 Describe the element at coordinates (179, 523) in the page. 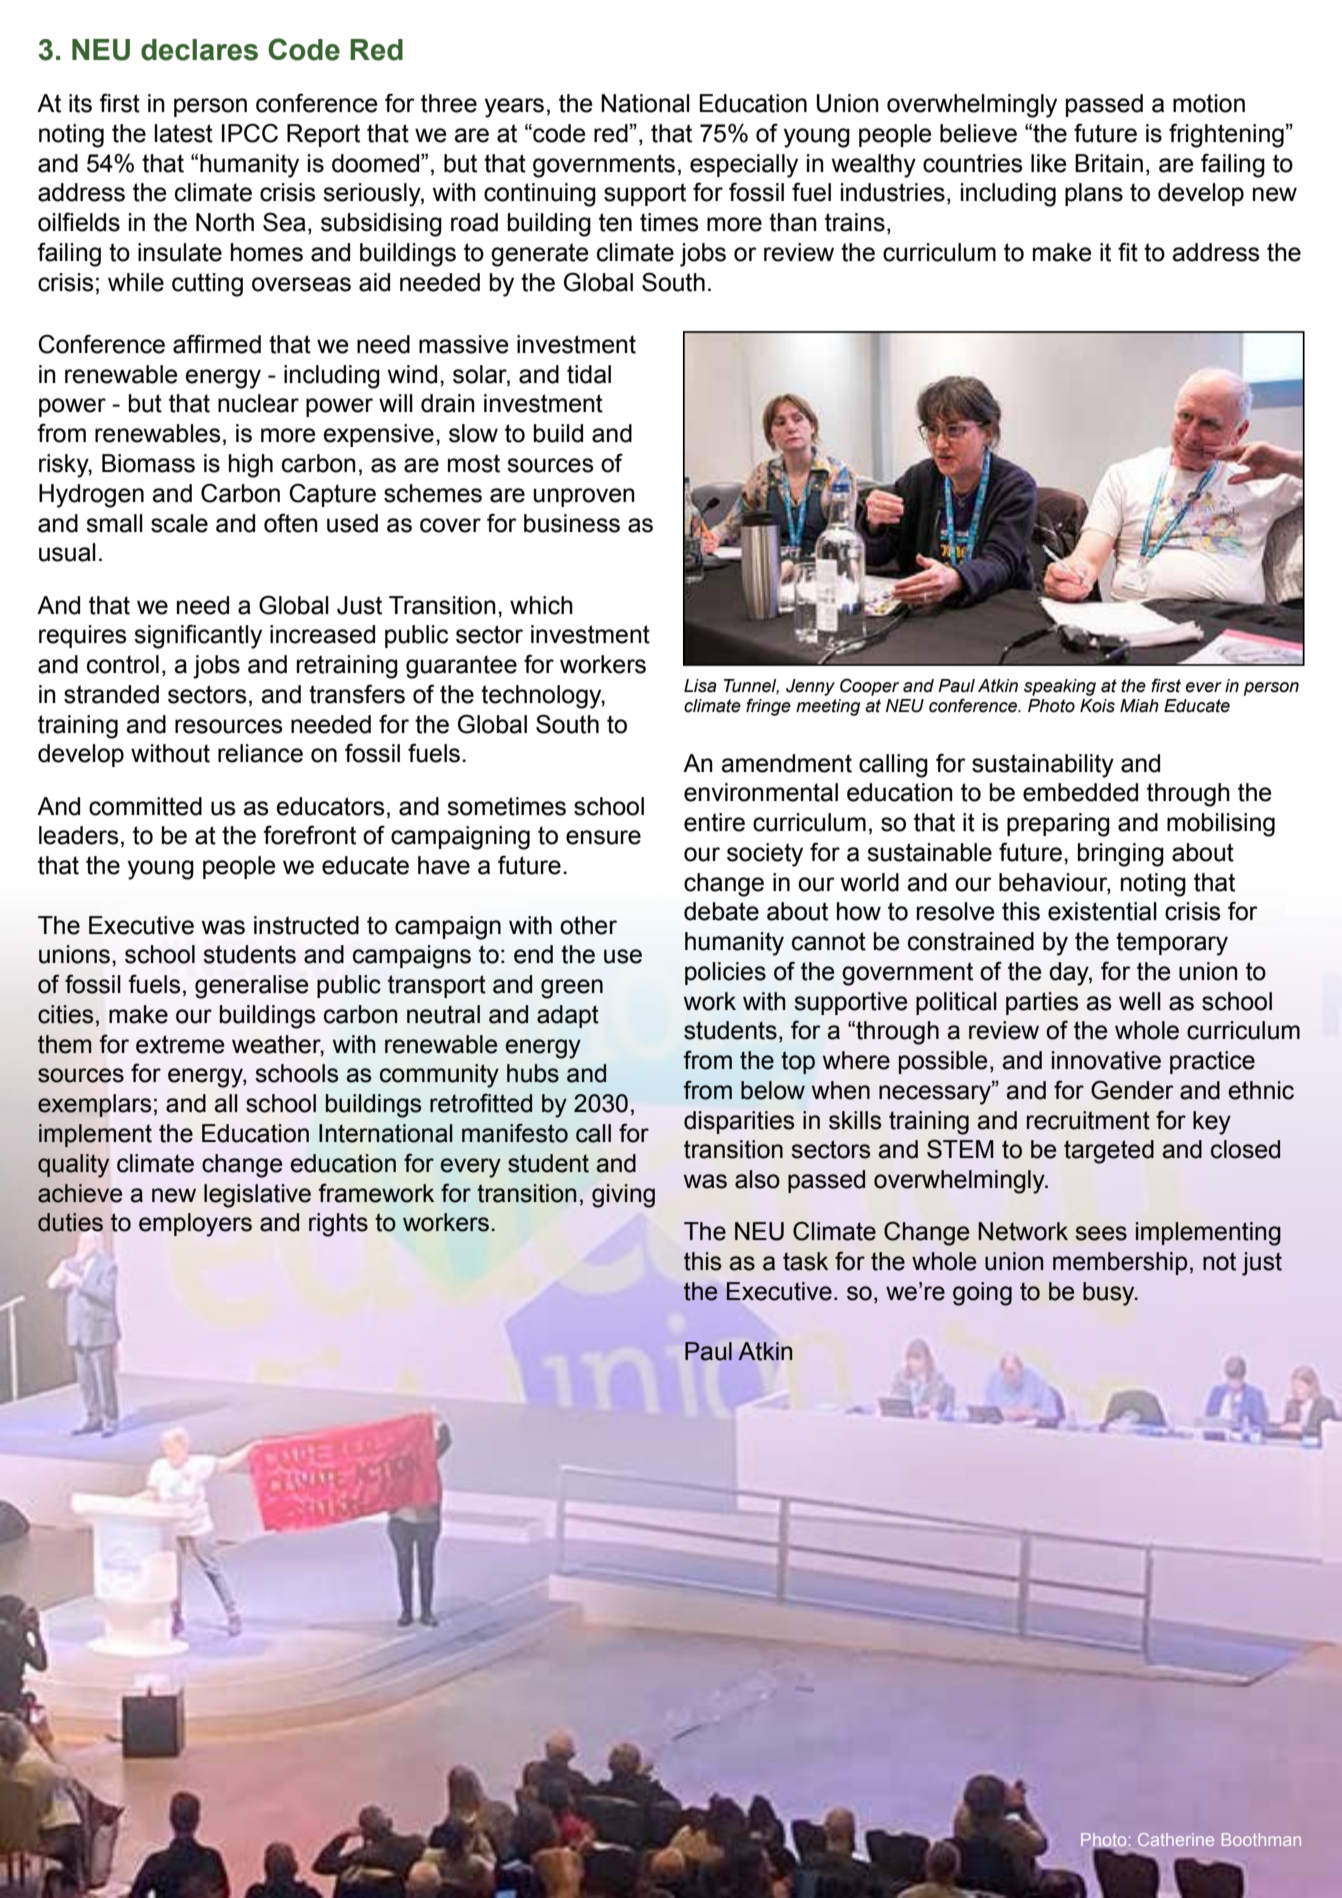

I see `scale` at that location.
